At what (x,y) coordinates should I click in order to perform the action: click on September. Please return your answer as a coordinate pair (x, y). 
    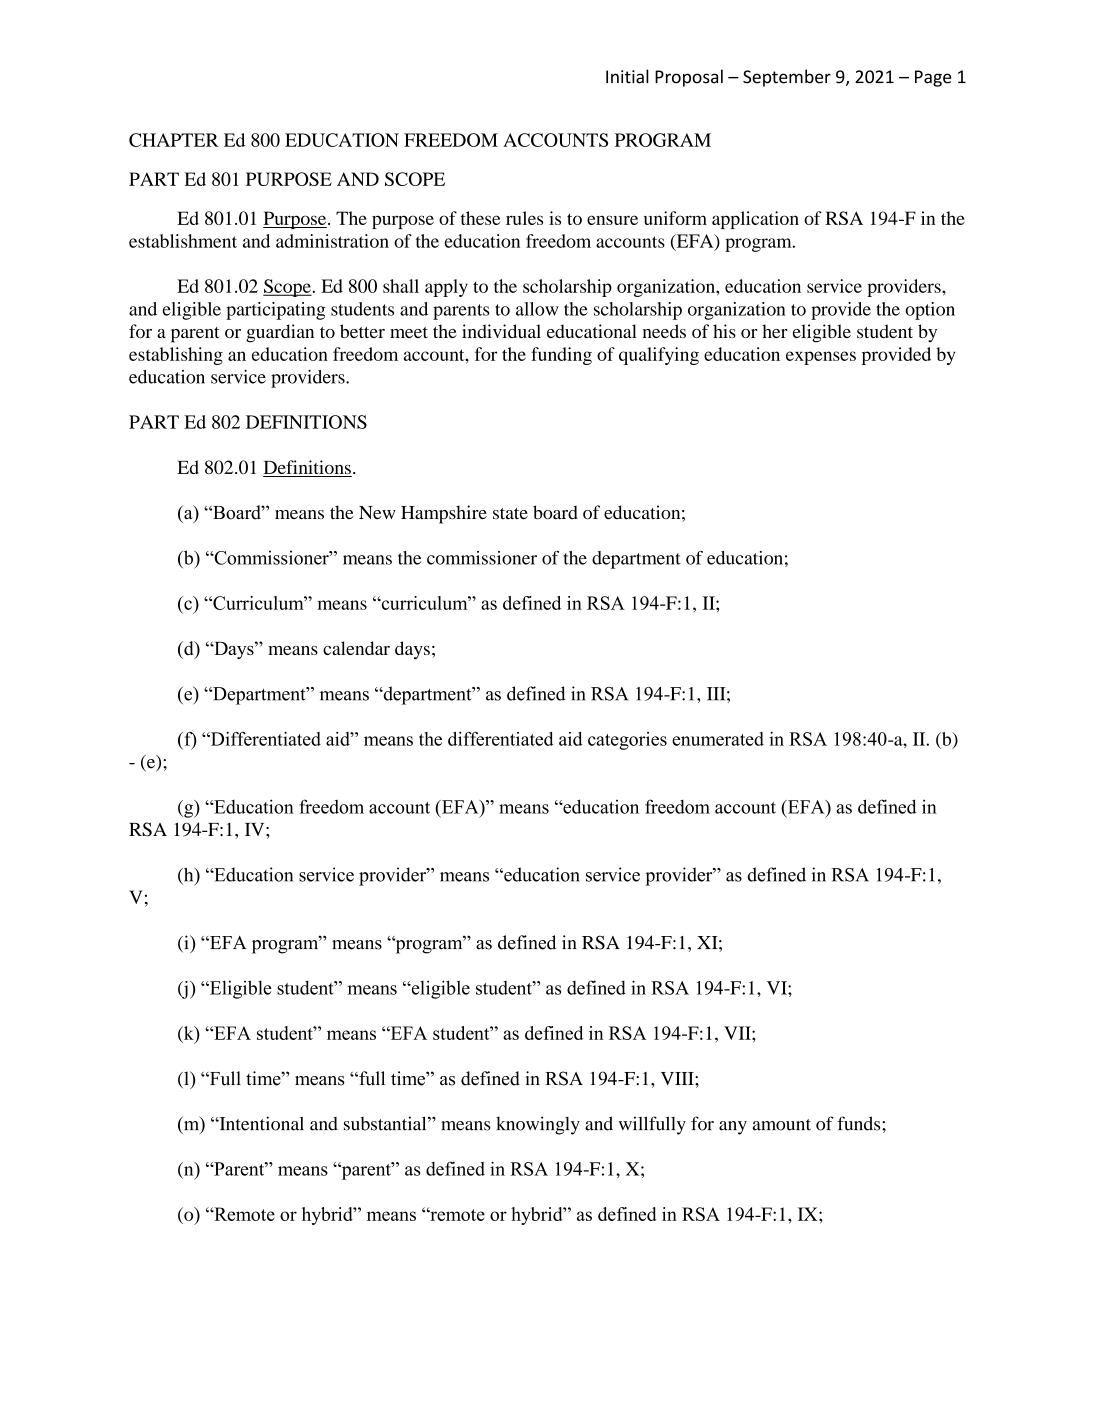
    Looking at the image, I should click on (787, 78).
